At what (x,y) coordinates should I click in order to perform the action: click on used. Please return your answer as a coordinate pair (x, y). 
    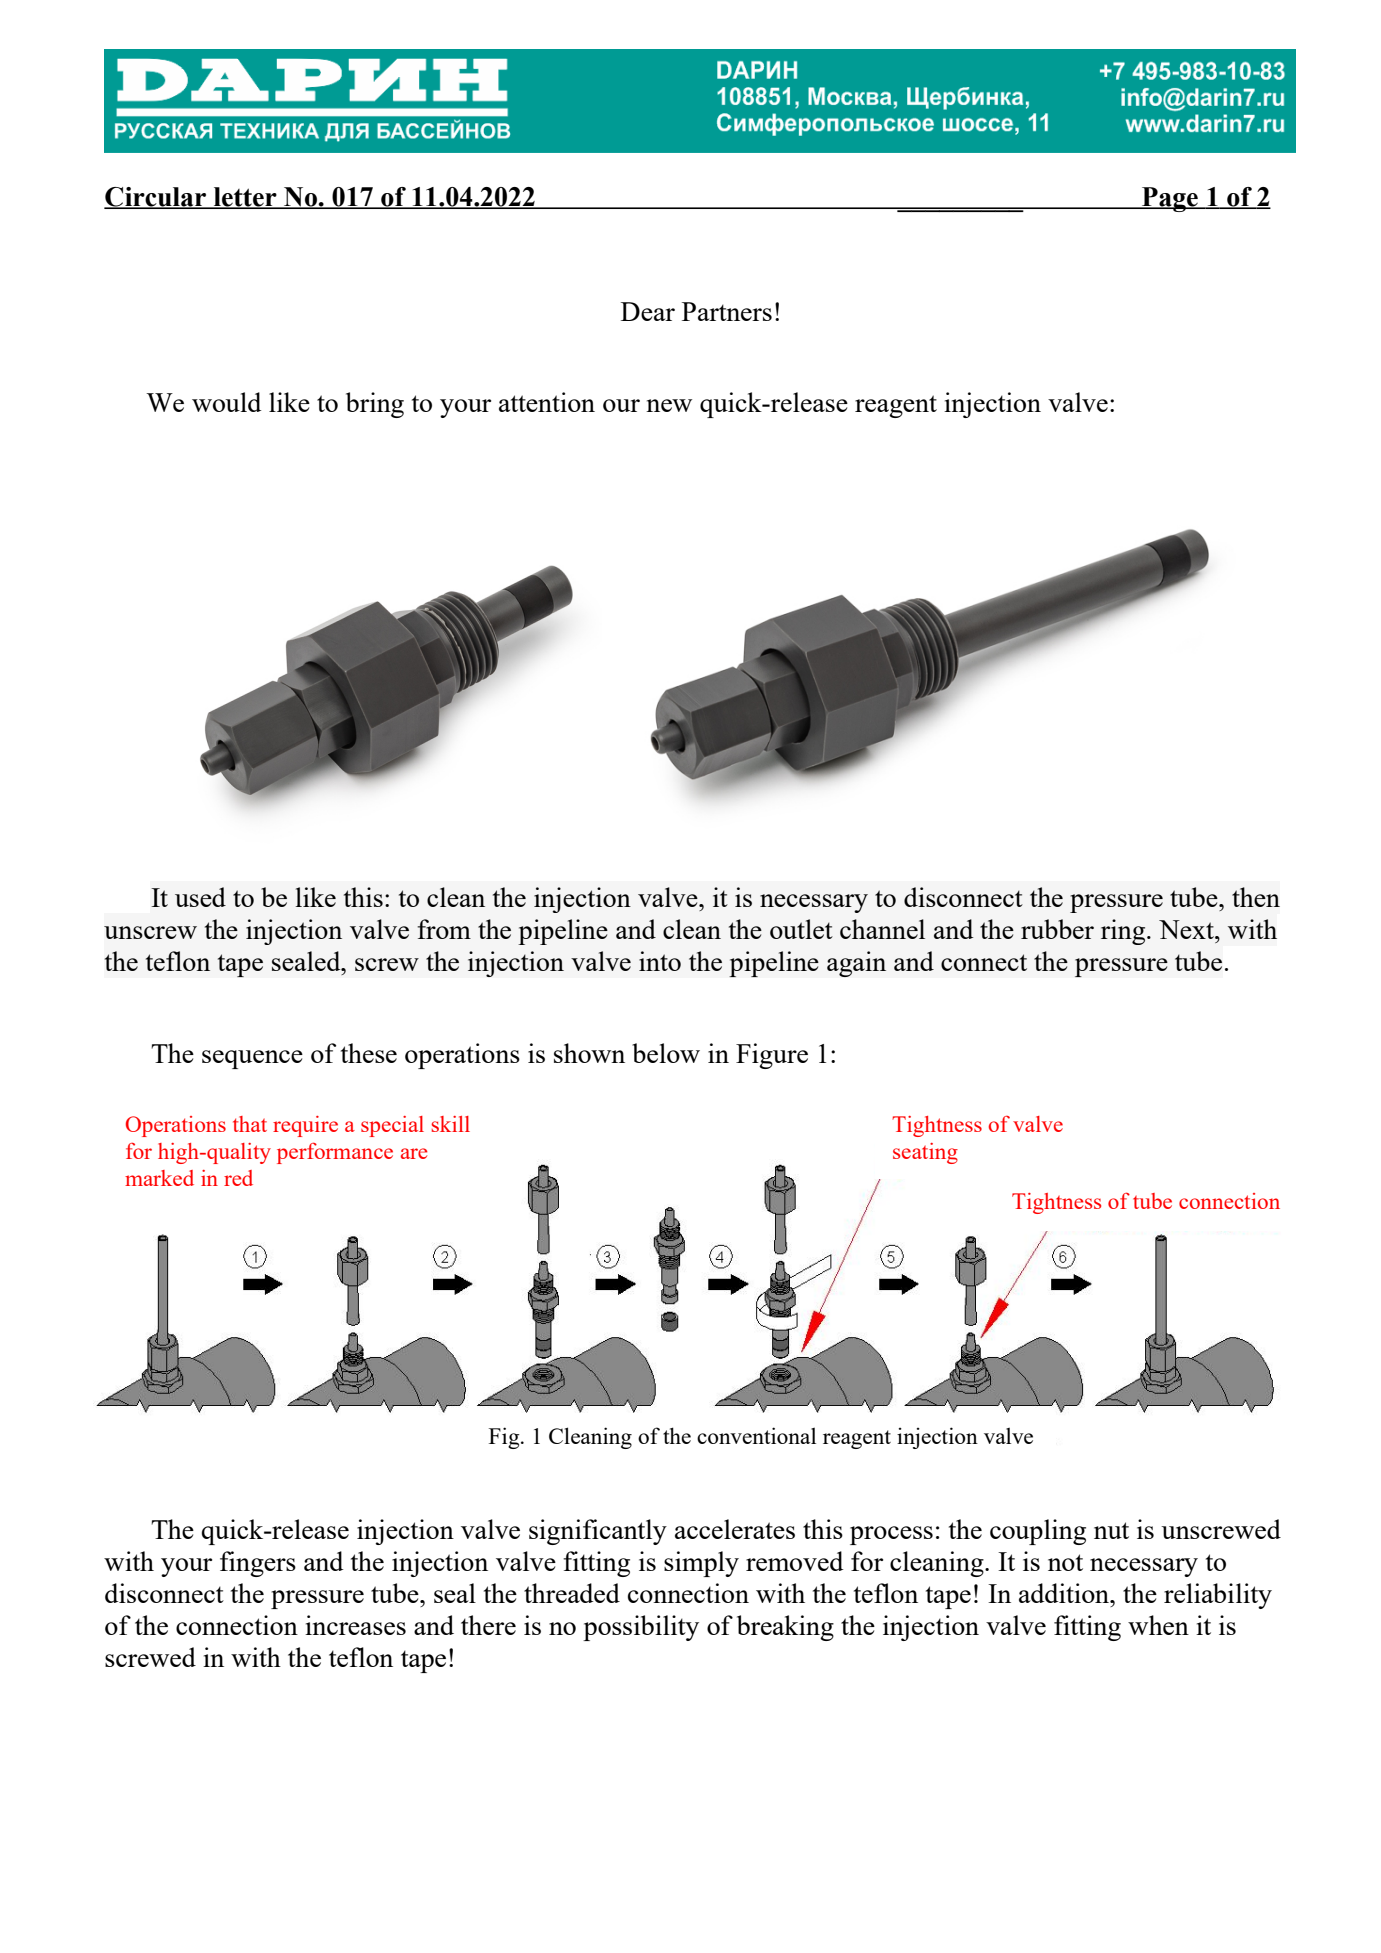
    Looking at the image, I should click on (200, 897).
